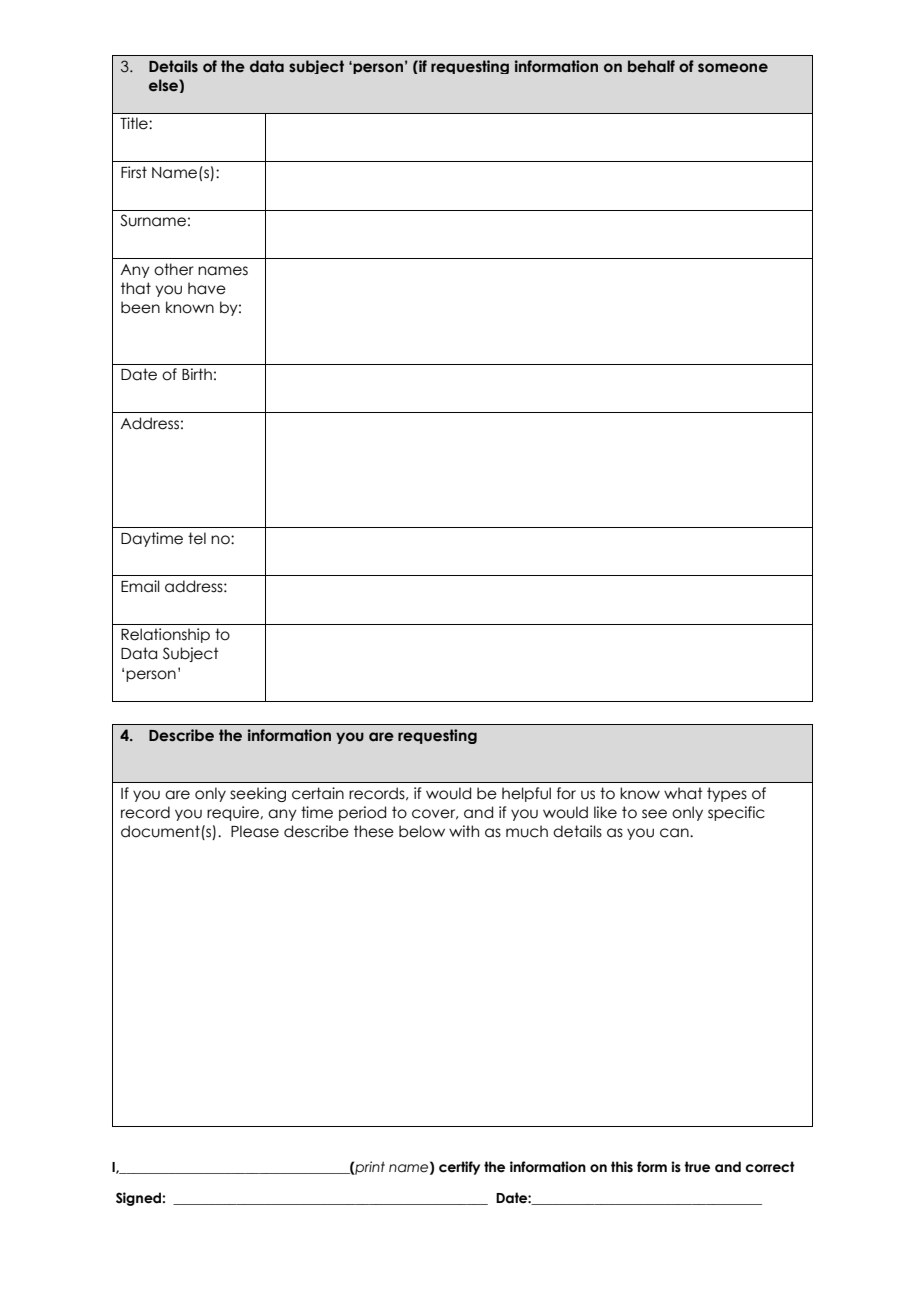 The image size is (924, 1308). Describe the element at coordinates (622, 1166) in the image. I see `this` at that location.
